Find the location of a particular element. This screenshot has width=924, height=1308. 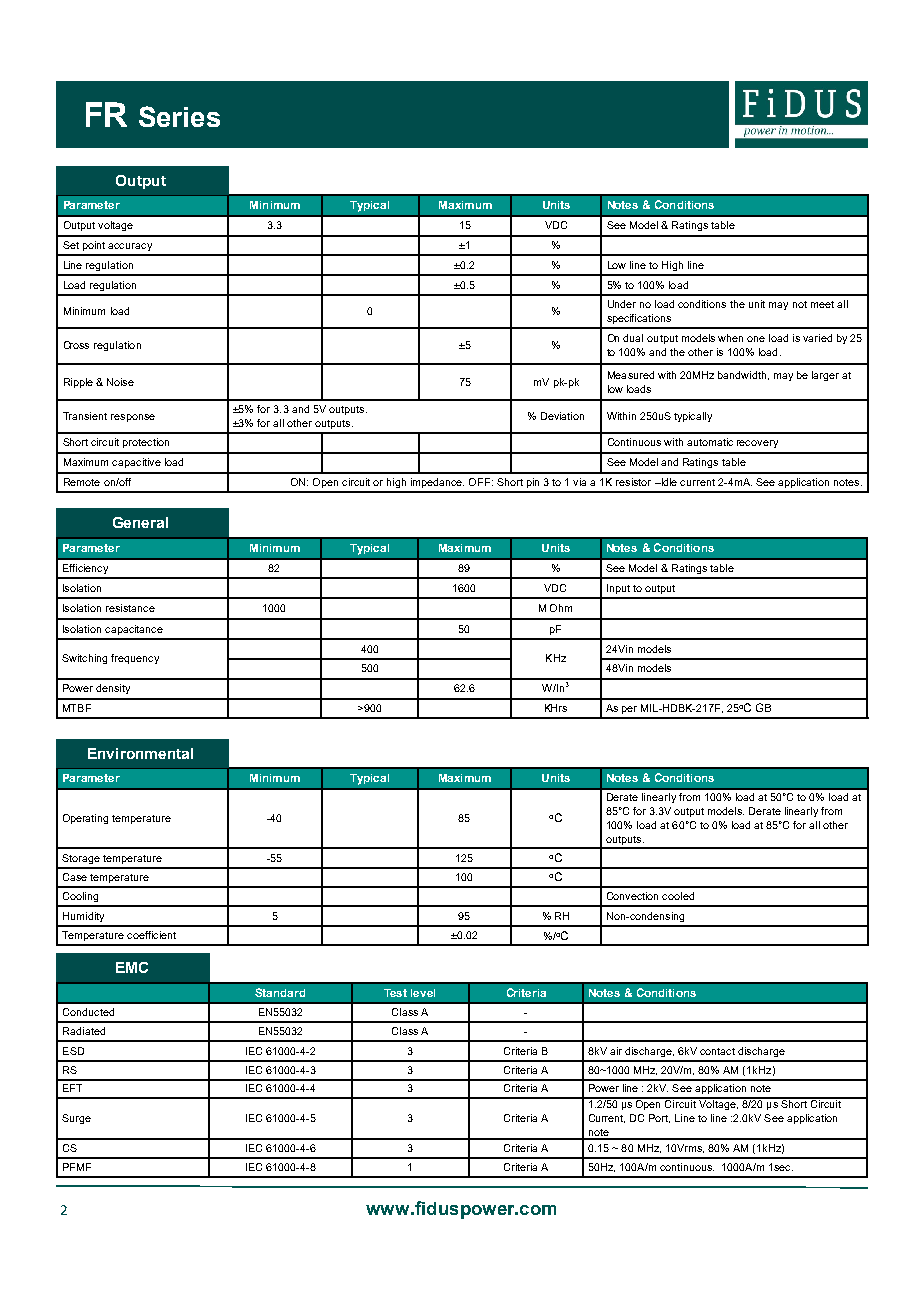

meet is located at coordinates (822, 304).
